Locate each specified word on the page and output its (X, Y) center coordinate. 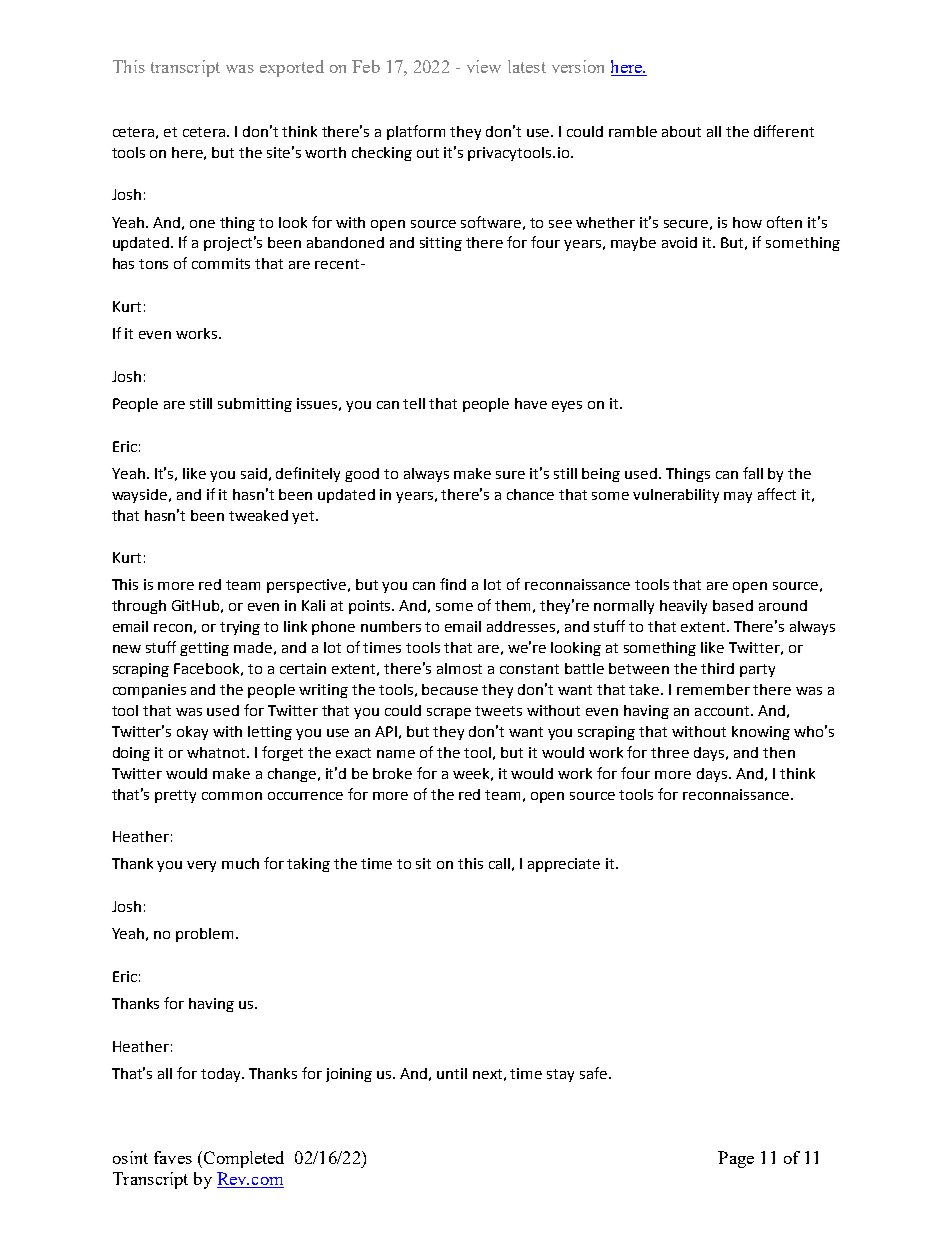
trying (240, 628)
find (453, 584)
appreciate (564, 865)
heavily (683, 607)
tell (414, 403)
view (484, 66)
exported (292, 68)
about (681, 131)
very (201, 866)
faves (173, 1157)
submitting (255, 405)
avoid (679, 242)
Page (736, 1159)
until (452, 1073)
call (499, 863)
